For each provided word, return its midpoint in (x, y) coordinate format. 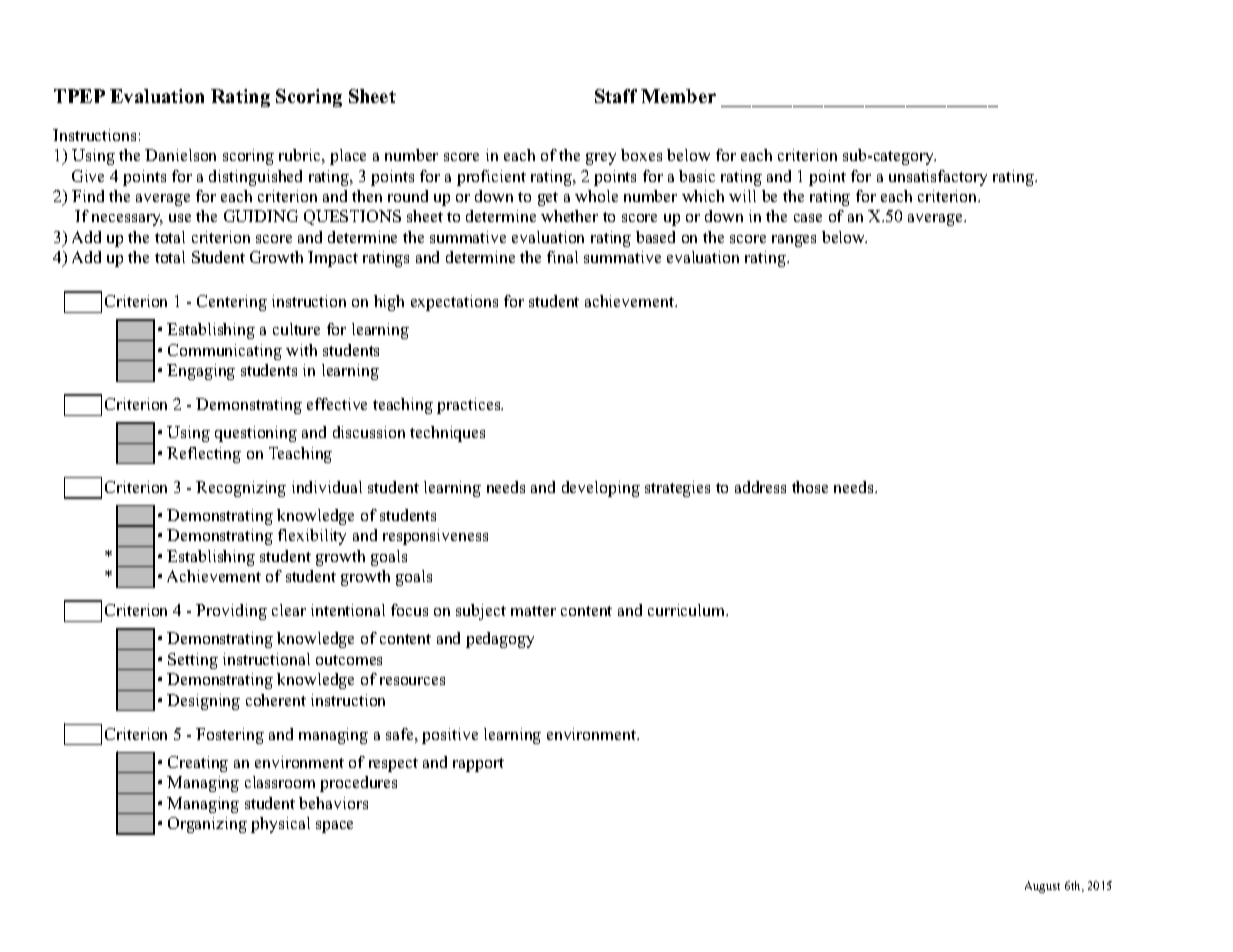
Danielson (180, 155)
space (334, 827)
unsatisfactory (938, 178)
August (1042, 887)
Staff (616, 96)
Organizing (207, 825)
